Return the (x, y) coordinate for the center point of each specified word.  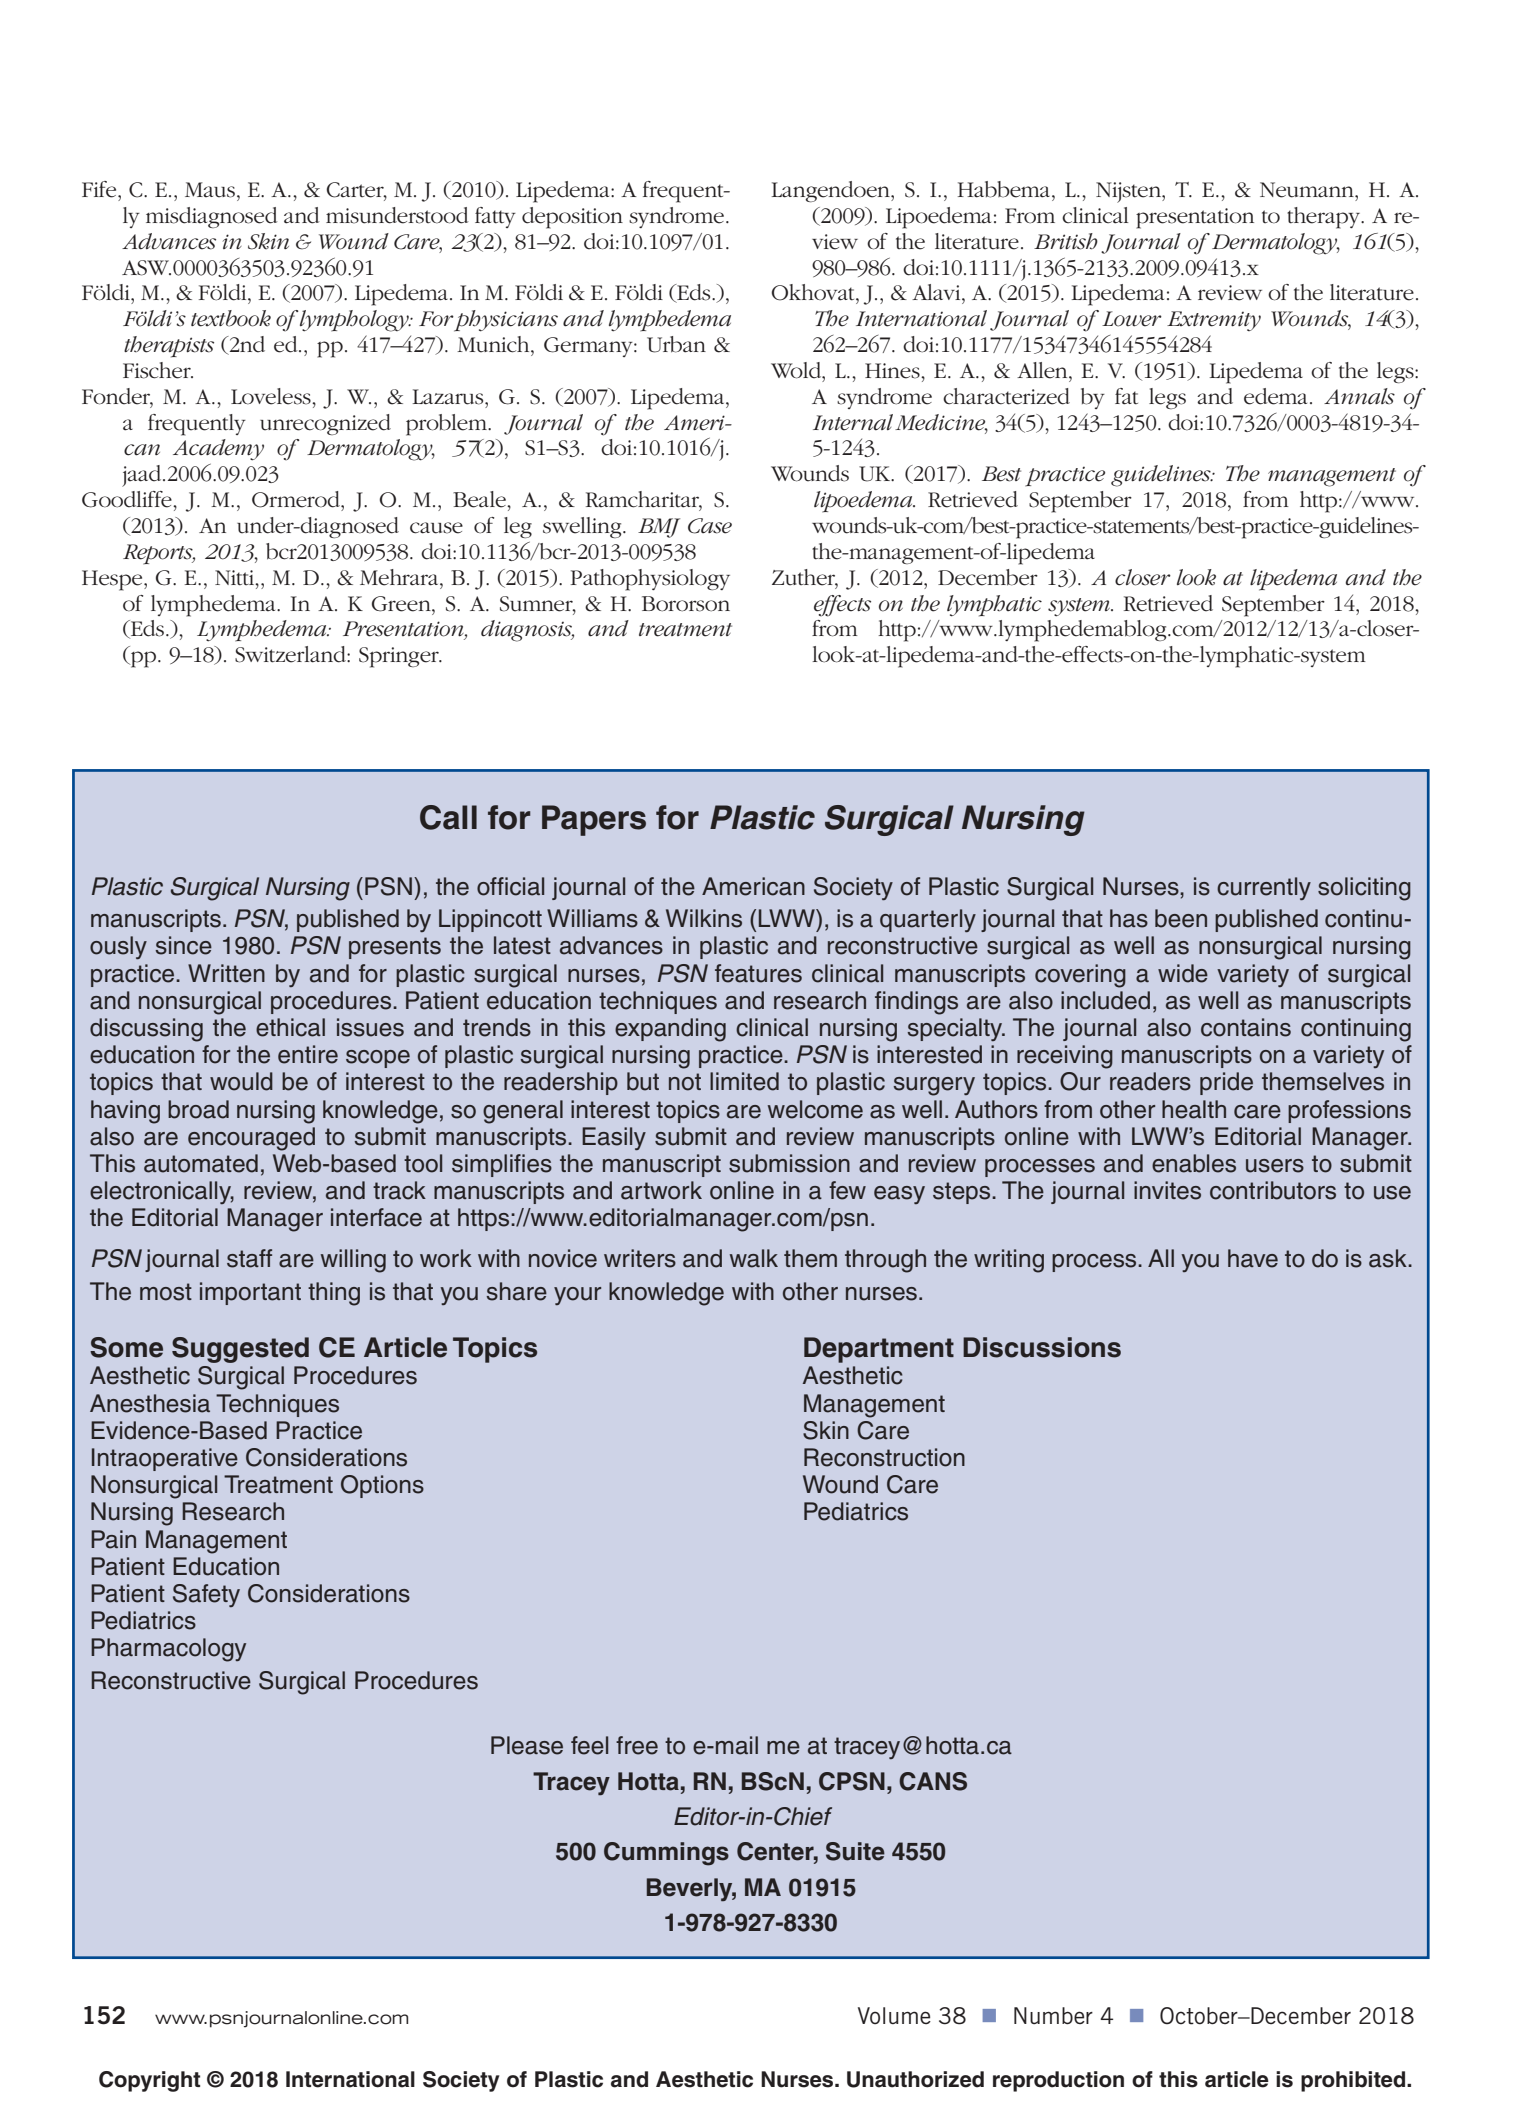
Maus (210, 190)
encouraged (251, 1139)
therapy (1325, 218)
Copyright (149, 2081)
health (1194, 1109)
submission (789, 1163)
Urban (676, 344)
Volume (894, 2015)
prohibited (1354, 2081)
